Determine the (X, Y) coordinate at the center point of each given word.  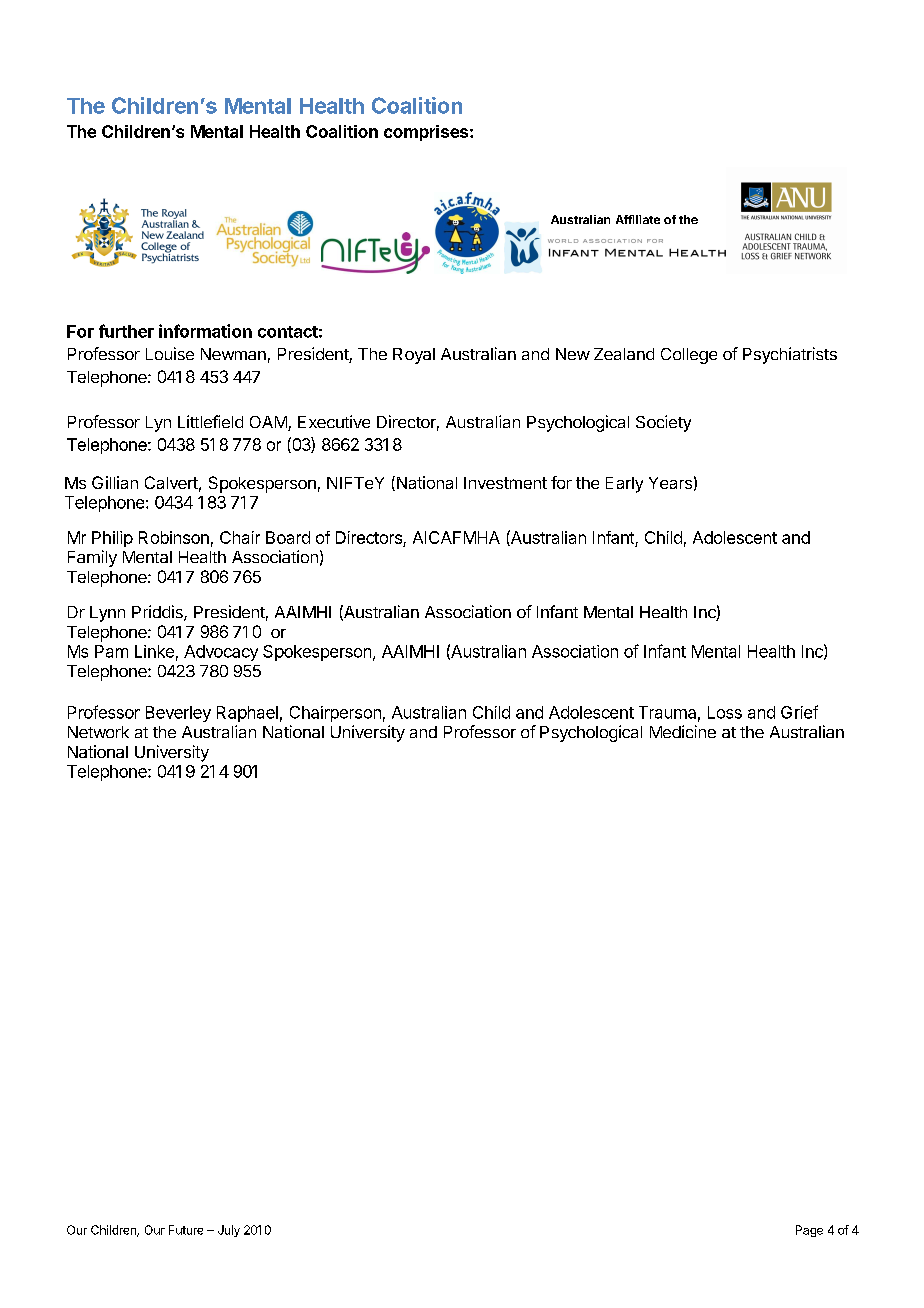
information (205, 331)
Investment (505, 483)
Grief (799, 712)
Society (663, 423)
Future (186, 1230)
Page (809, 1231)
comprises (427, 133)
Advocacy (221, 653)
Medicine (683, 731)
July (229, 1231)
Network (98, 732)
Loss (725, 712)
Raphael (247, 714)
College (689, 356)
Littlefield (210, 421)
